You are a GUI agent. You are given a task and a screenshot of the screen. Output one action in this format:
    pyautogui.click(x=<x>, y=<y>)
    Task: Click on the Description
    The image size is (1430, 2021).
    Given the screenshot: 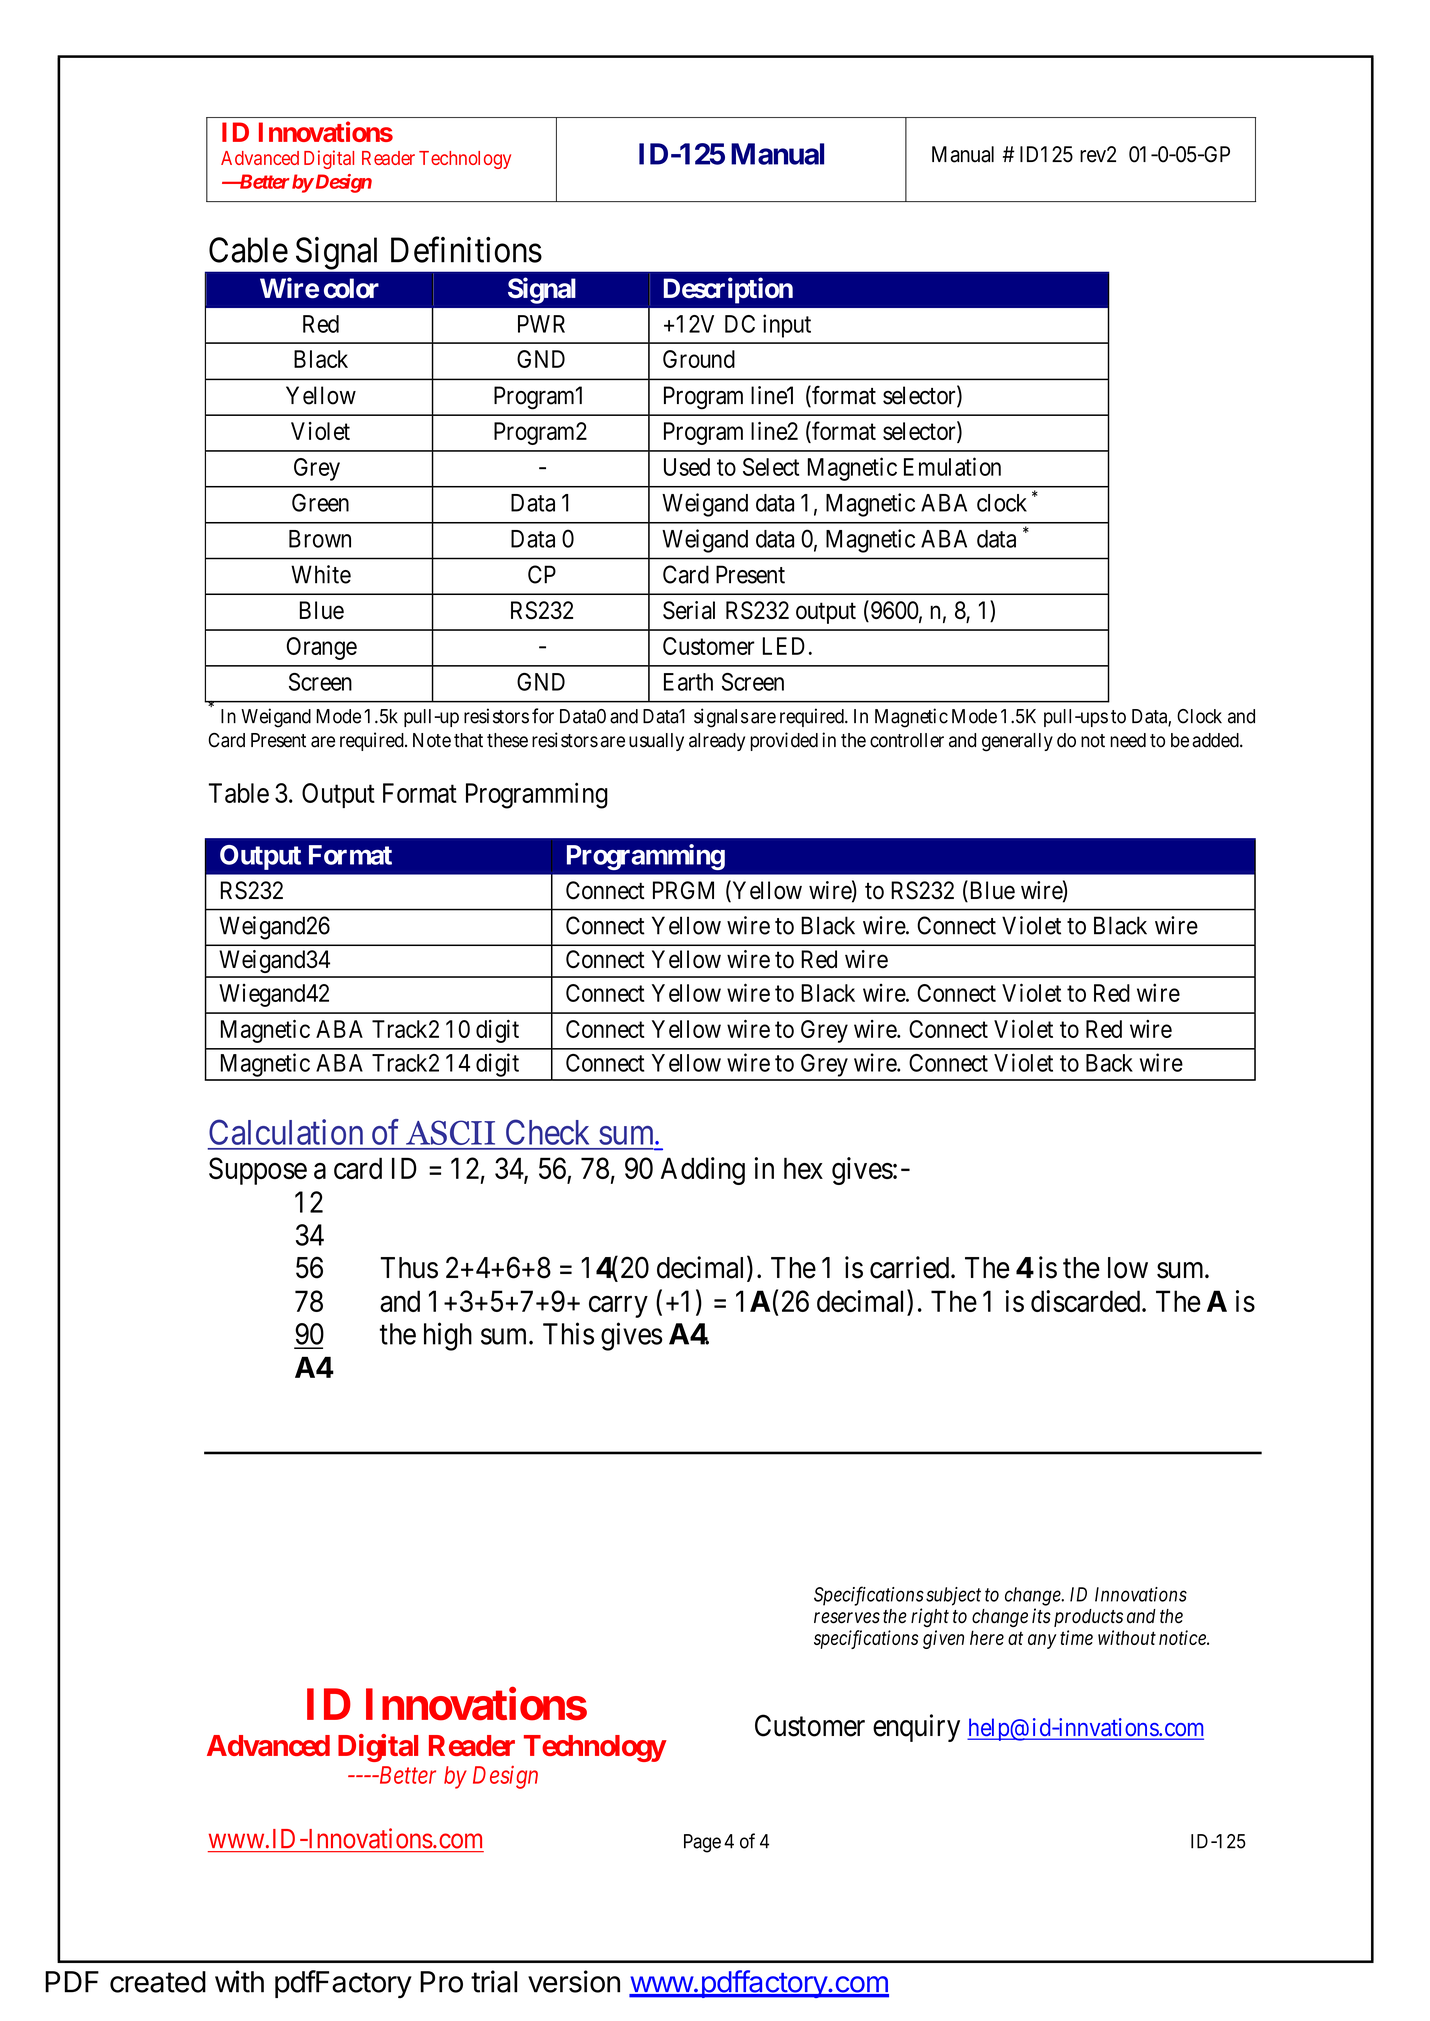 What is the action you would take?
    pyautogui.click(x=728, y=290)
